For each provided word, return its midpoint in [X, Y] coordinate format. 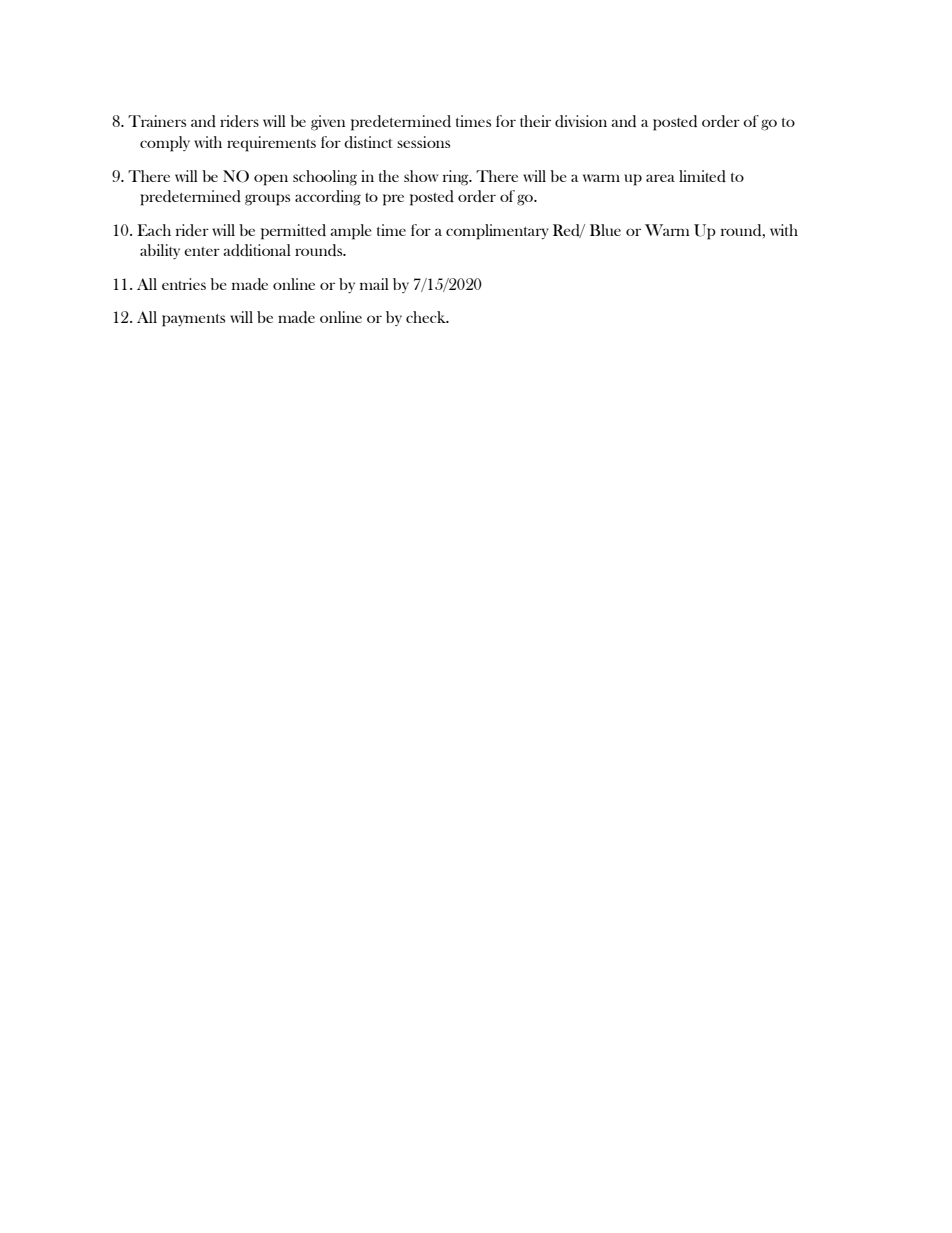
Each [154, 230]
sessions [423, 142]
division [581, 121]
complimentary [497, 232]
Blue [605, 230]
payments [193, 320]
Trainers [157, 121]
